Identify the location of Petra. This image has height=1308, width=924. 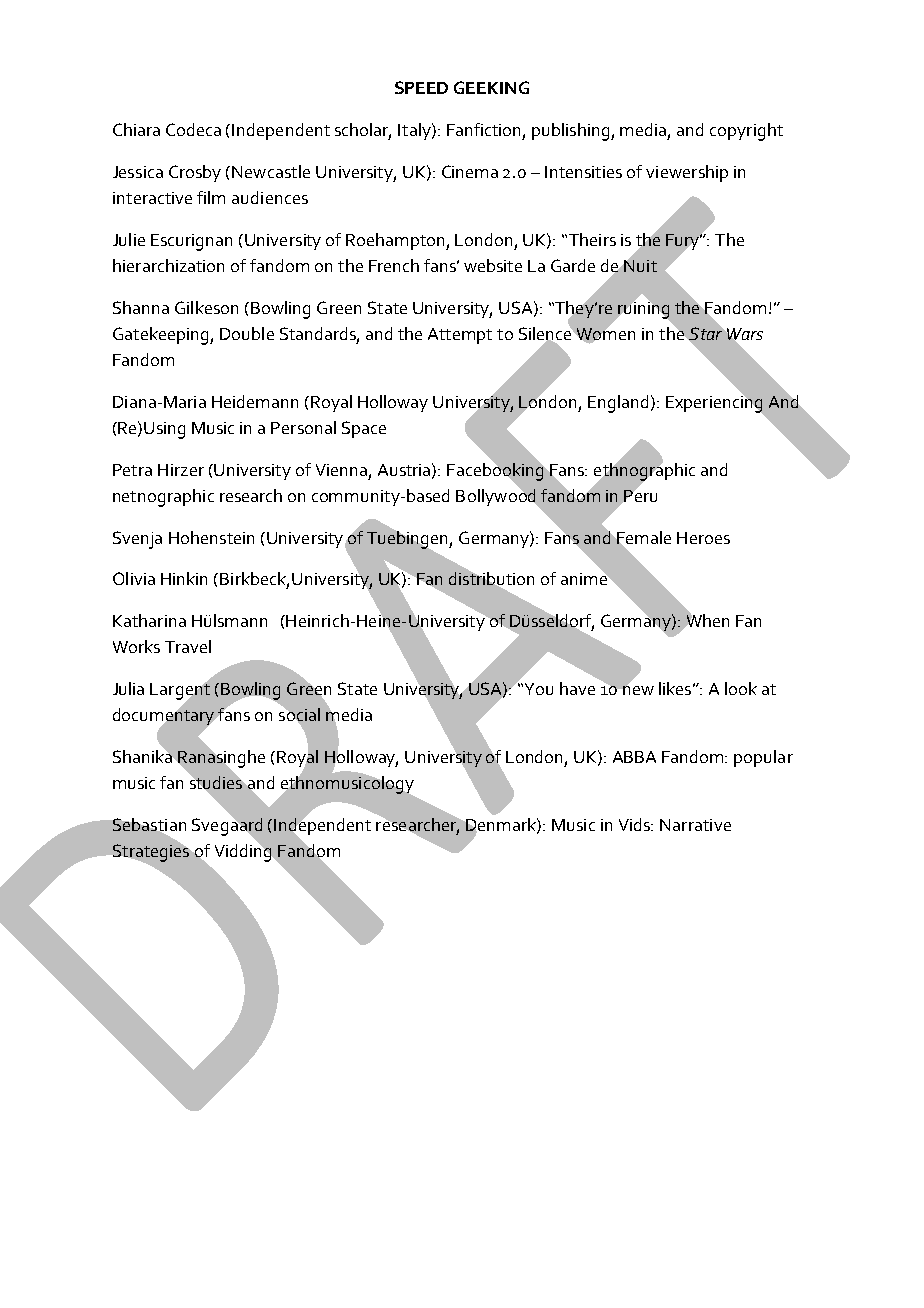
(132, 470).
